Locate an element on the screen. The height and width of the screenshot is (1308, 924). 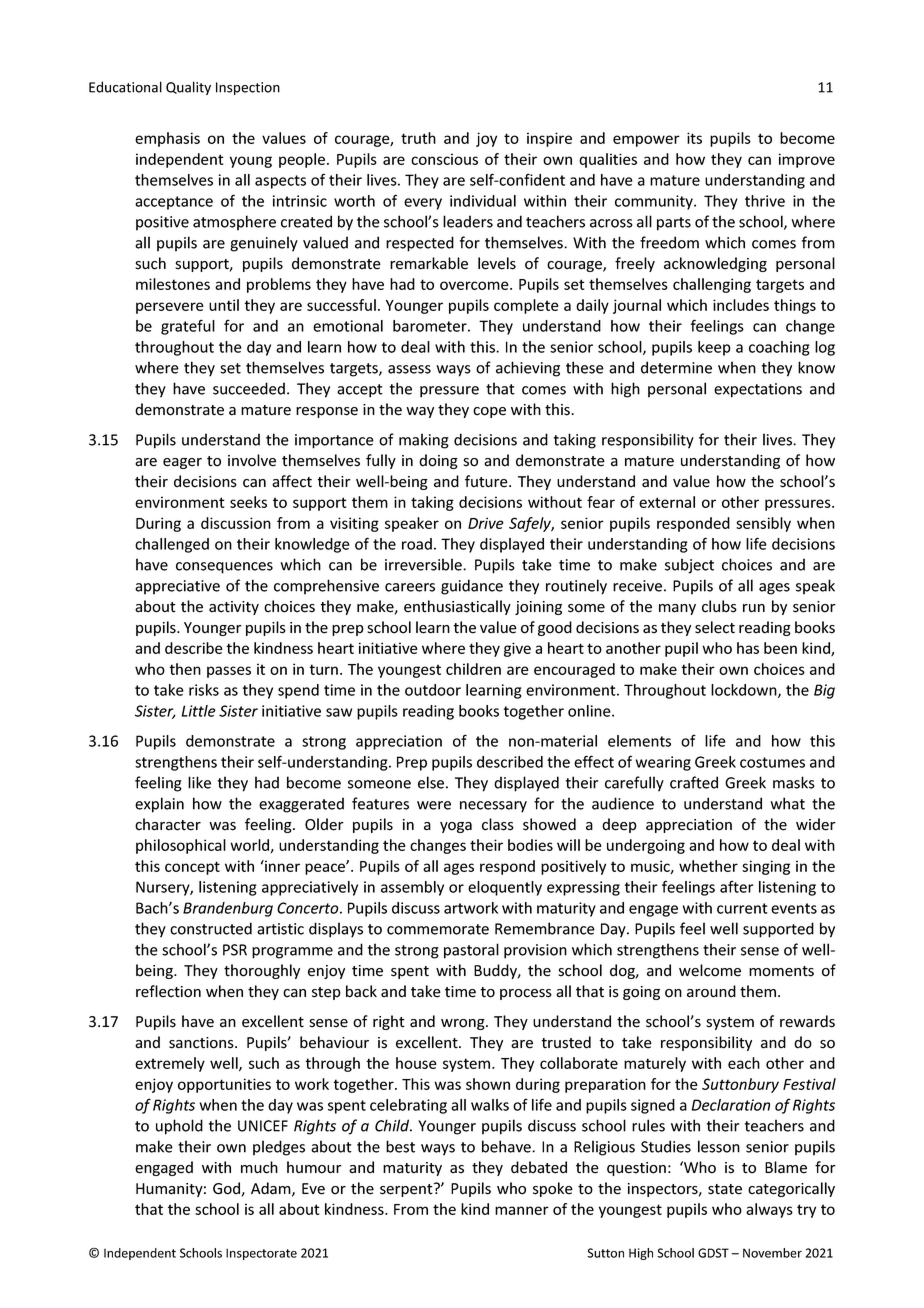
Quality is located at coordinates (188, 88).
